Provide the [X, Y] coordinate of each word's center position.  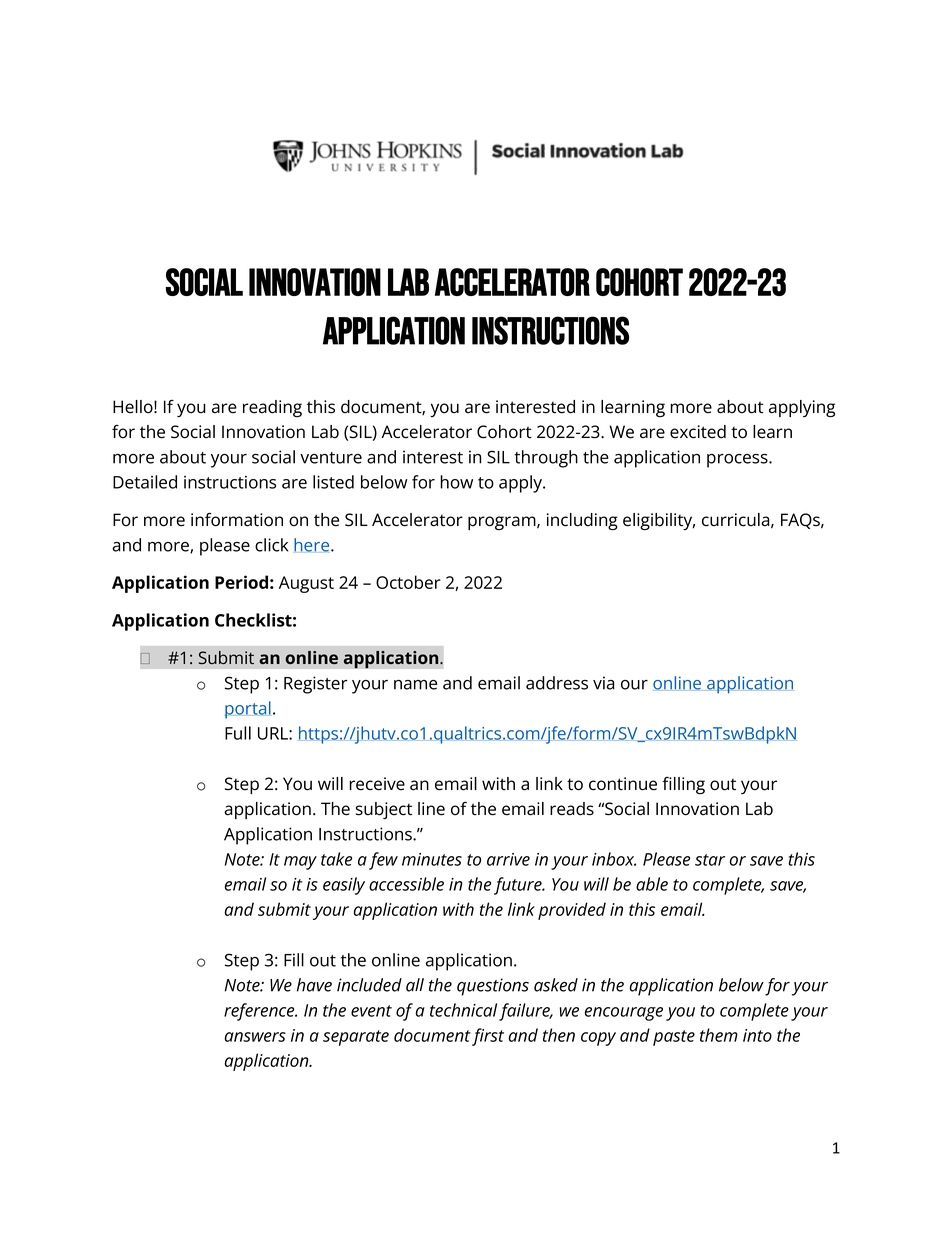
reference [260, 1012]
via [604, 683]
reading [272, 408]
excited [698, 432]
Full [238, 733]
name [415, 685]
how [456, 482]
